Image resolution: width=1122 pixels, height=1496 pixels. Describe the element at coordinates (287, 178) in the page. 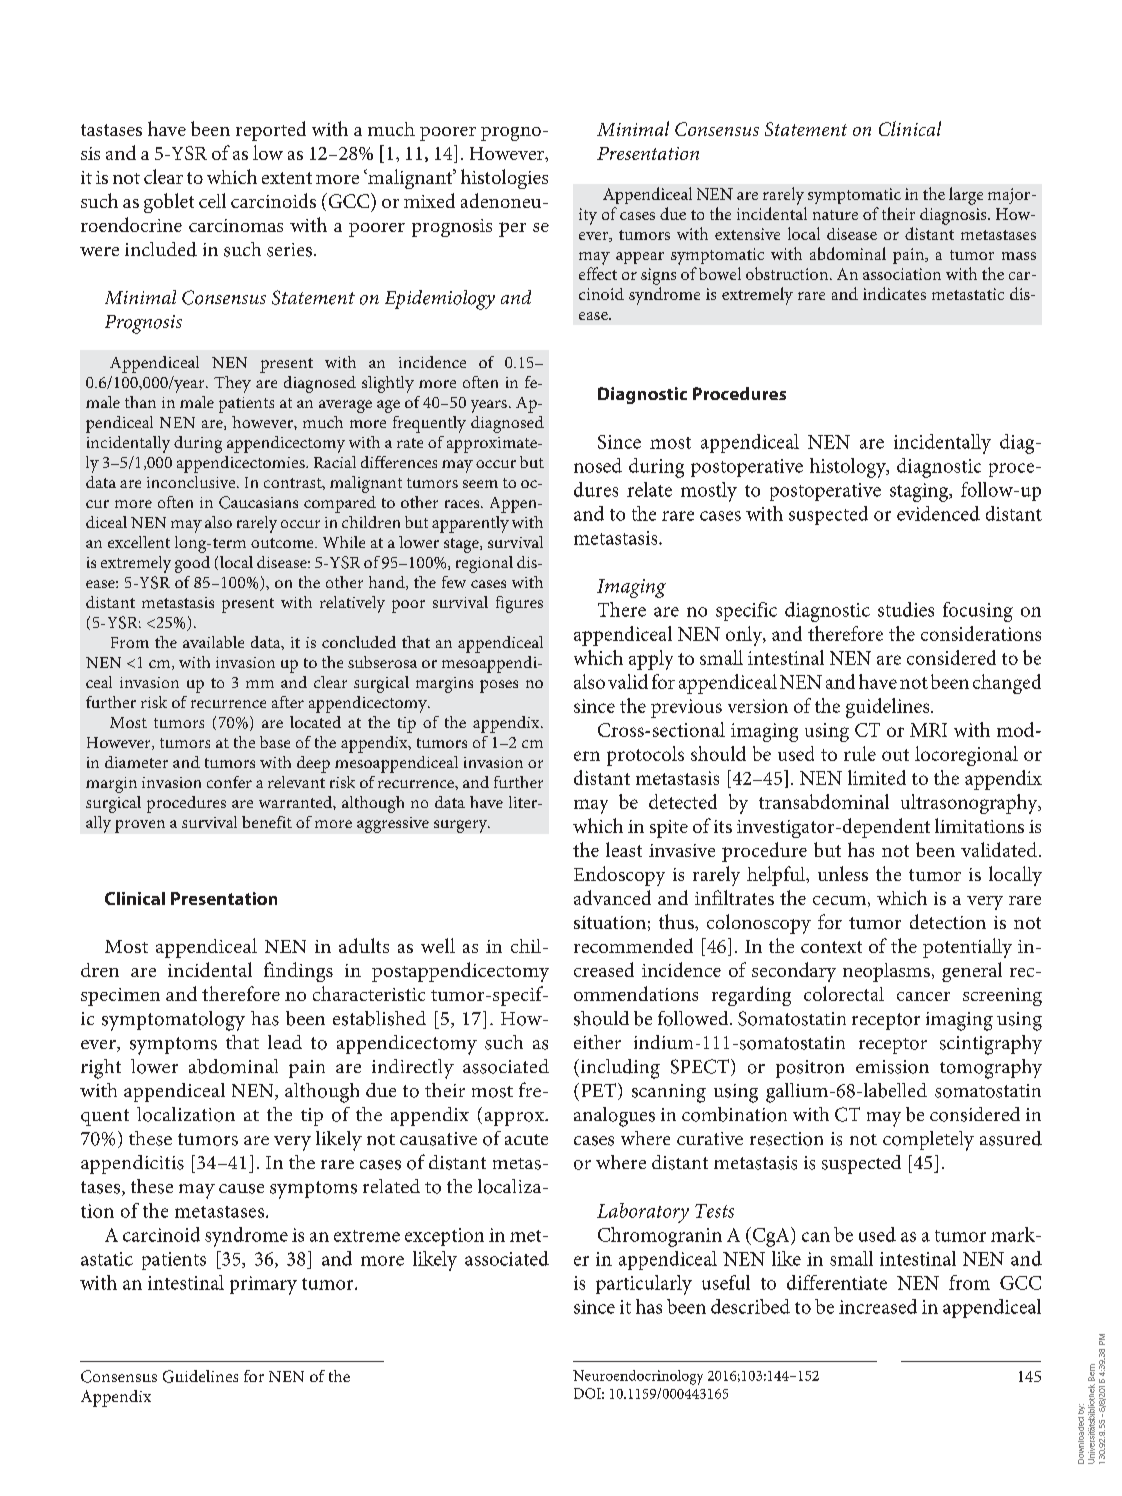

I see `extent` at that location.
